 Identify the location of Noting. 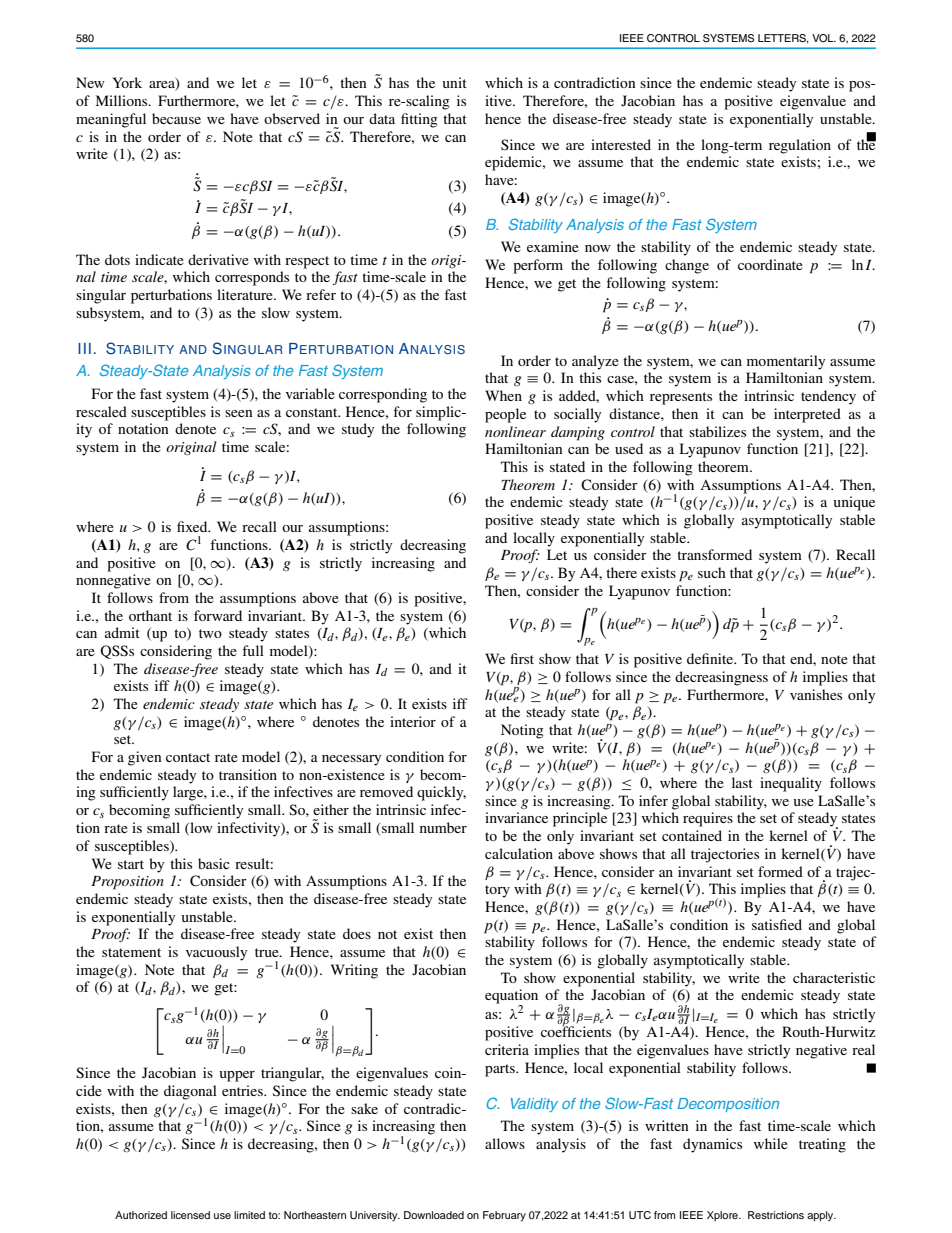
(522, 731).
